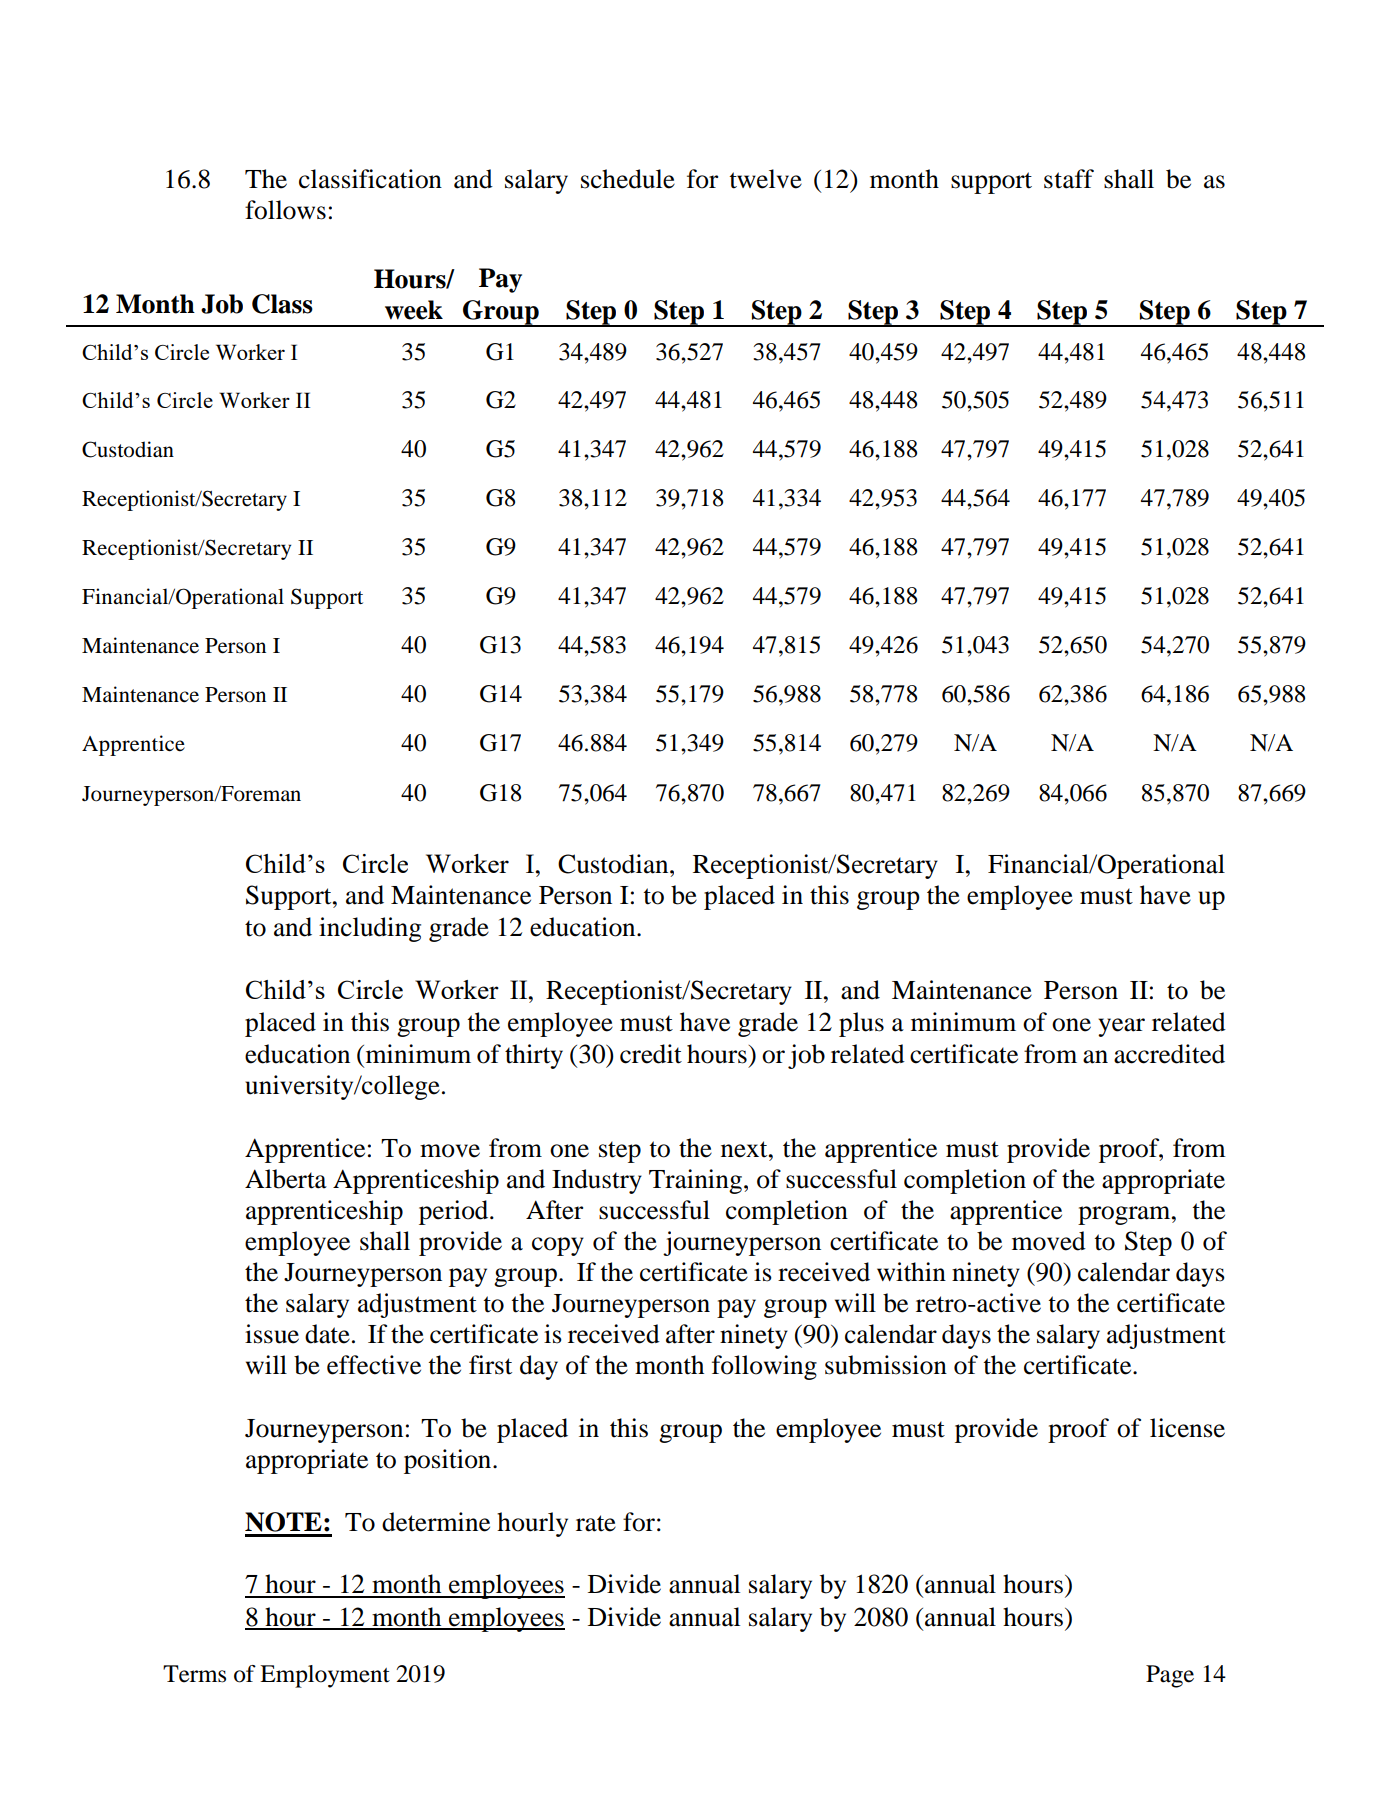 This document has width=1389, height=1798. I want to click on staff, so click(1069, 179).
